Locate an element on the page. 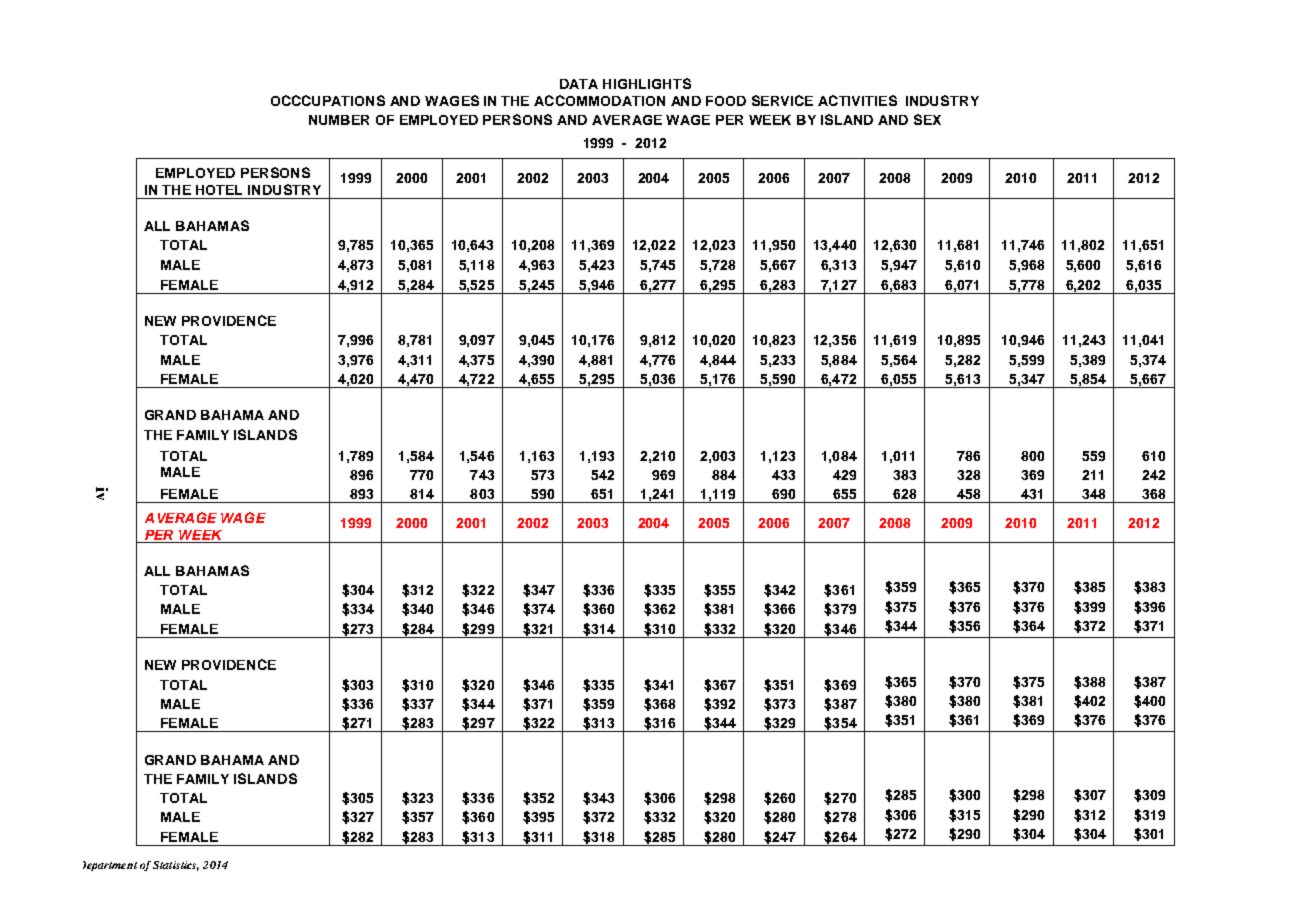 This page has height=924, width=1308. FOOD is located at coordinates (726, 101).
